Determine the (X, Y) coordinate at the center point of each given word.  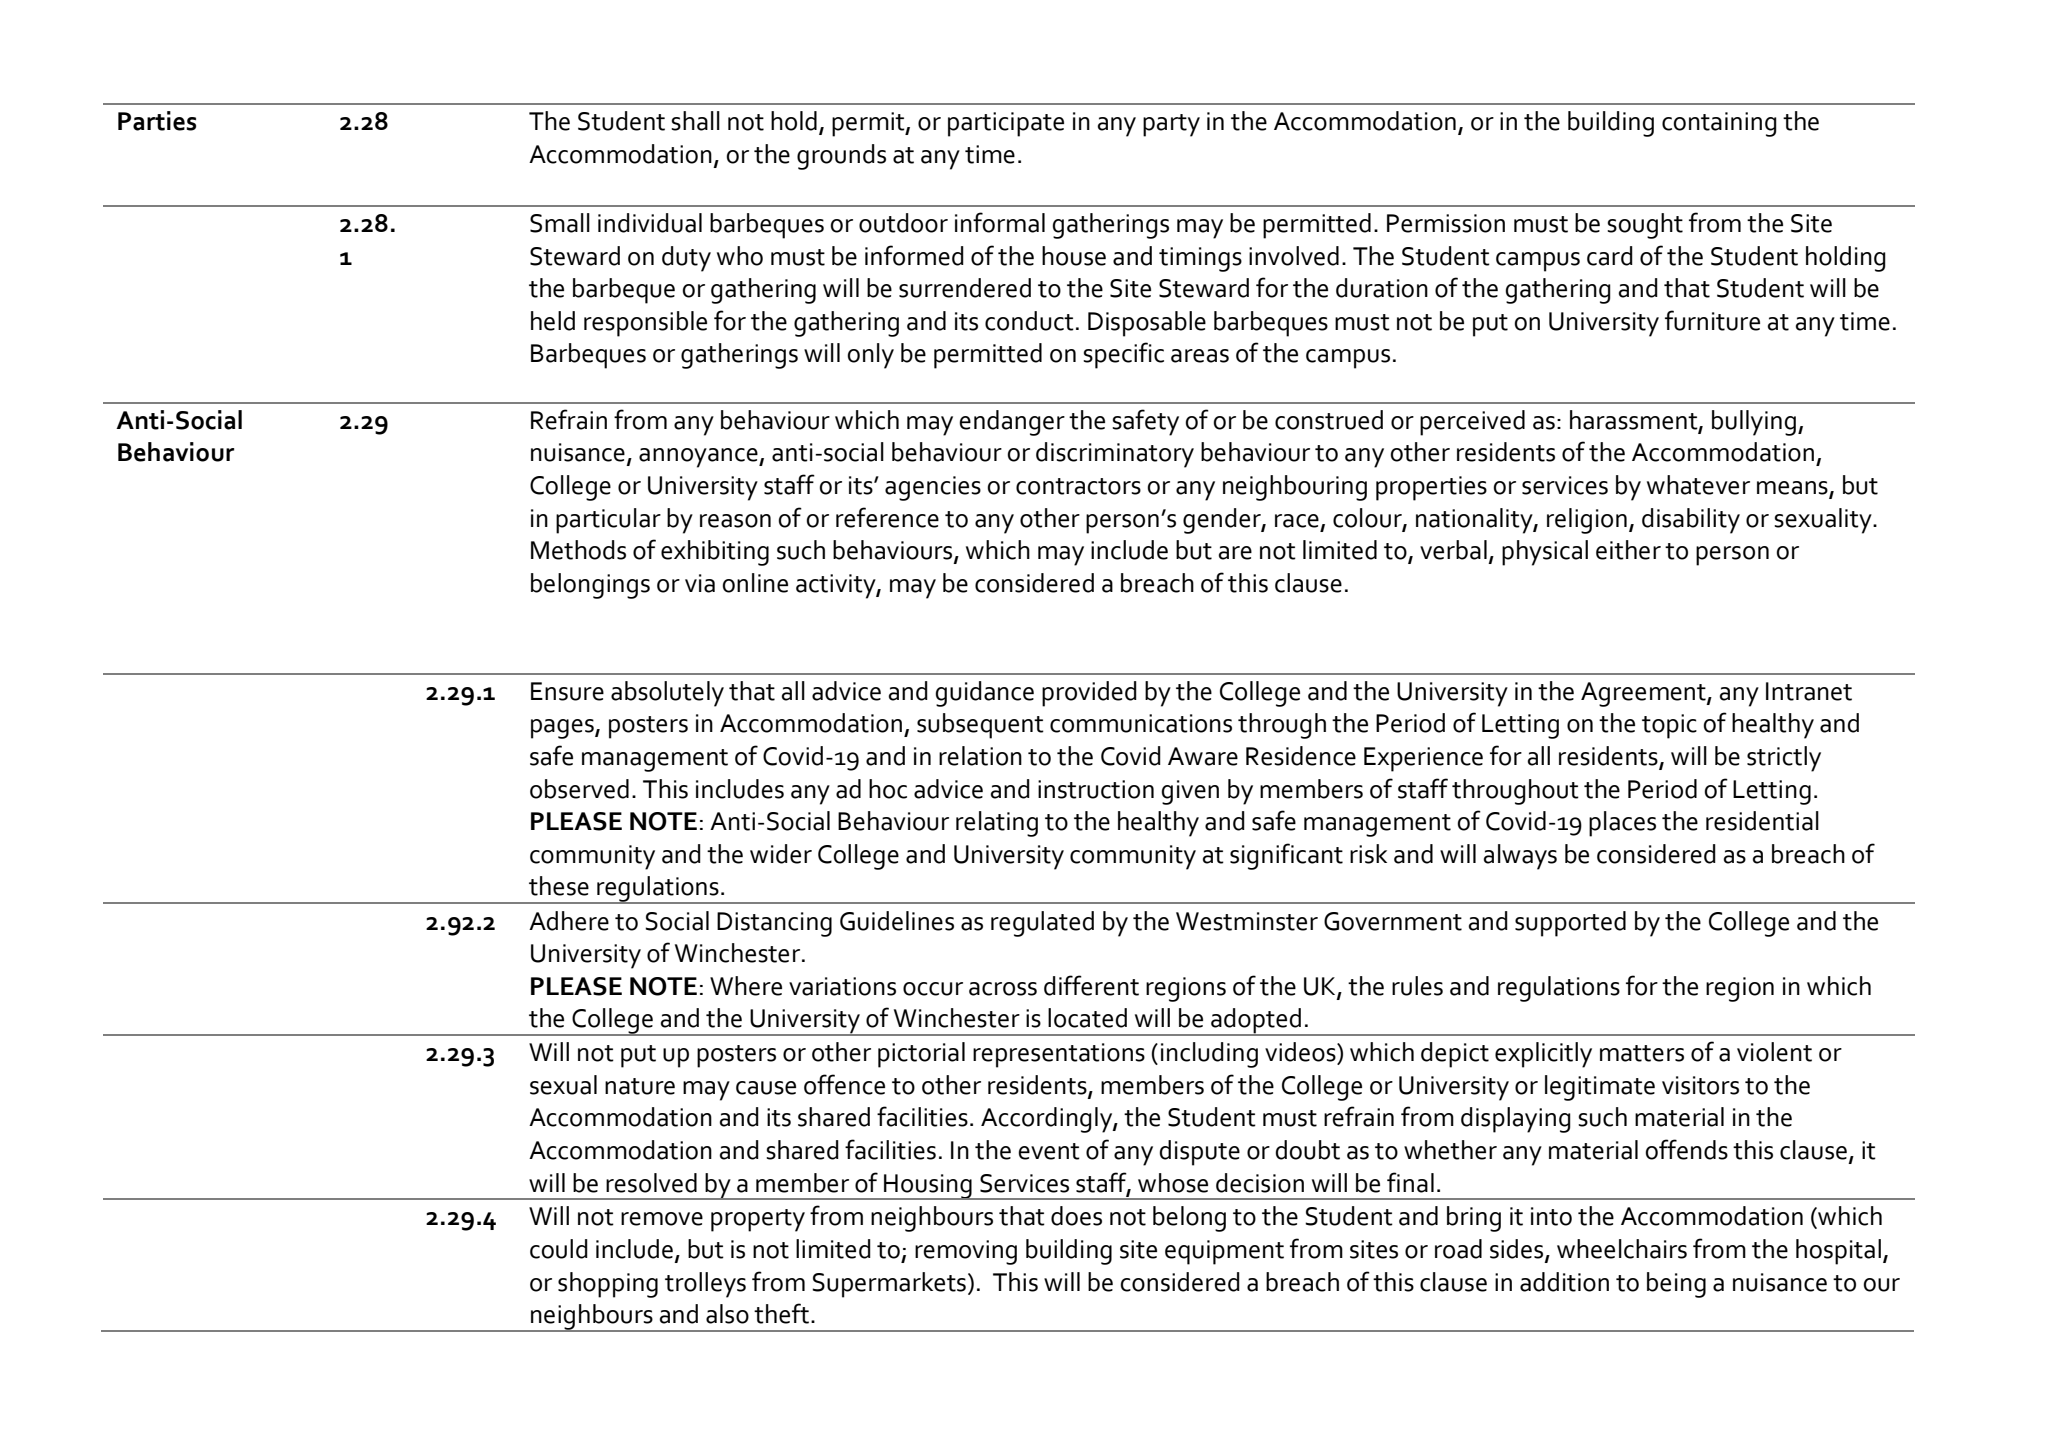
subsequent (980, 726)
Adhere (569, 921)
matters (1642, 1053)
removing (966, 1252)
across (1003, 989)
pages (563, 729)
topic (1669, 726)
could (559, 1249)
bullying (1755, 423)
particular (608, 521)
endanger (1012, 423)
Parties (157, 121)
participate (1006, 124)
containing (1719, 124)
